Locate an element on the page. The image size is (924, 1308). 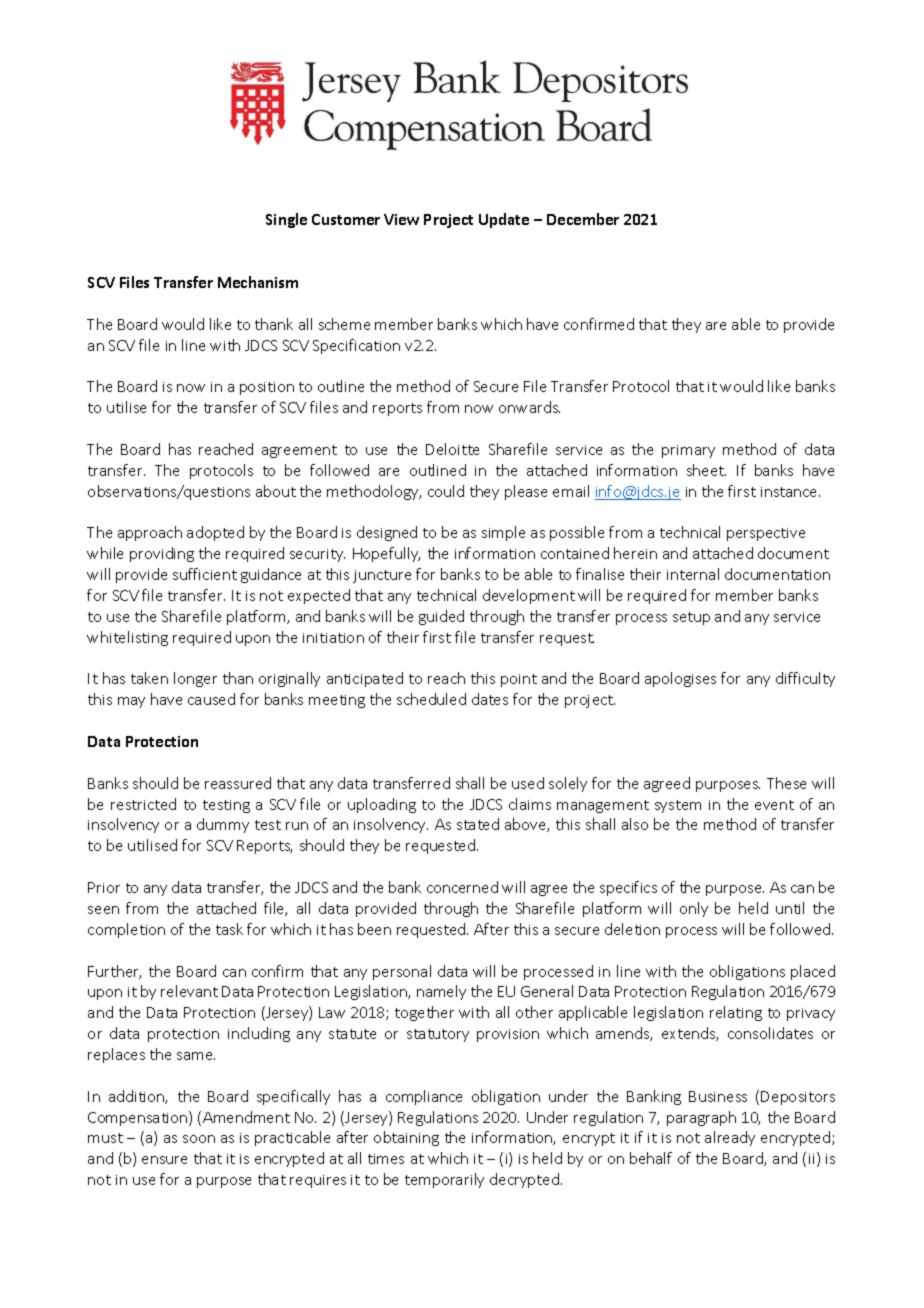
providing is located at coordinates (162, 554).
